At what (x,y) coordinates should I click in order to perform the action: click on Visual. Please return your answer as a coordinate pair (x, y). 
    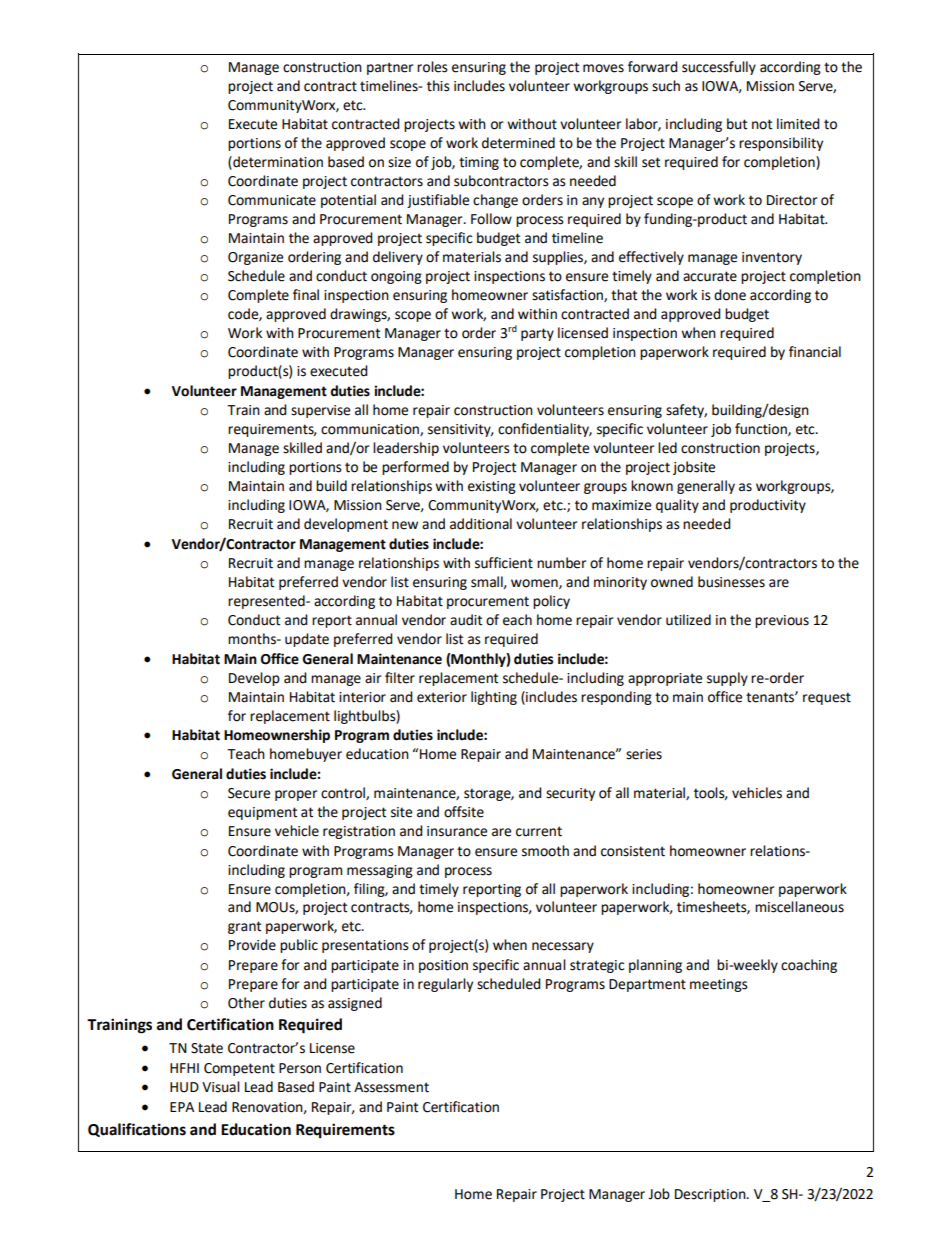
    Looking at the image, I should click on (221, 1087).
